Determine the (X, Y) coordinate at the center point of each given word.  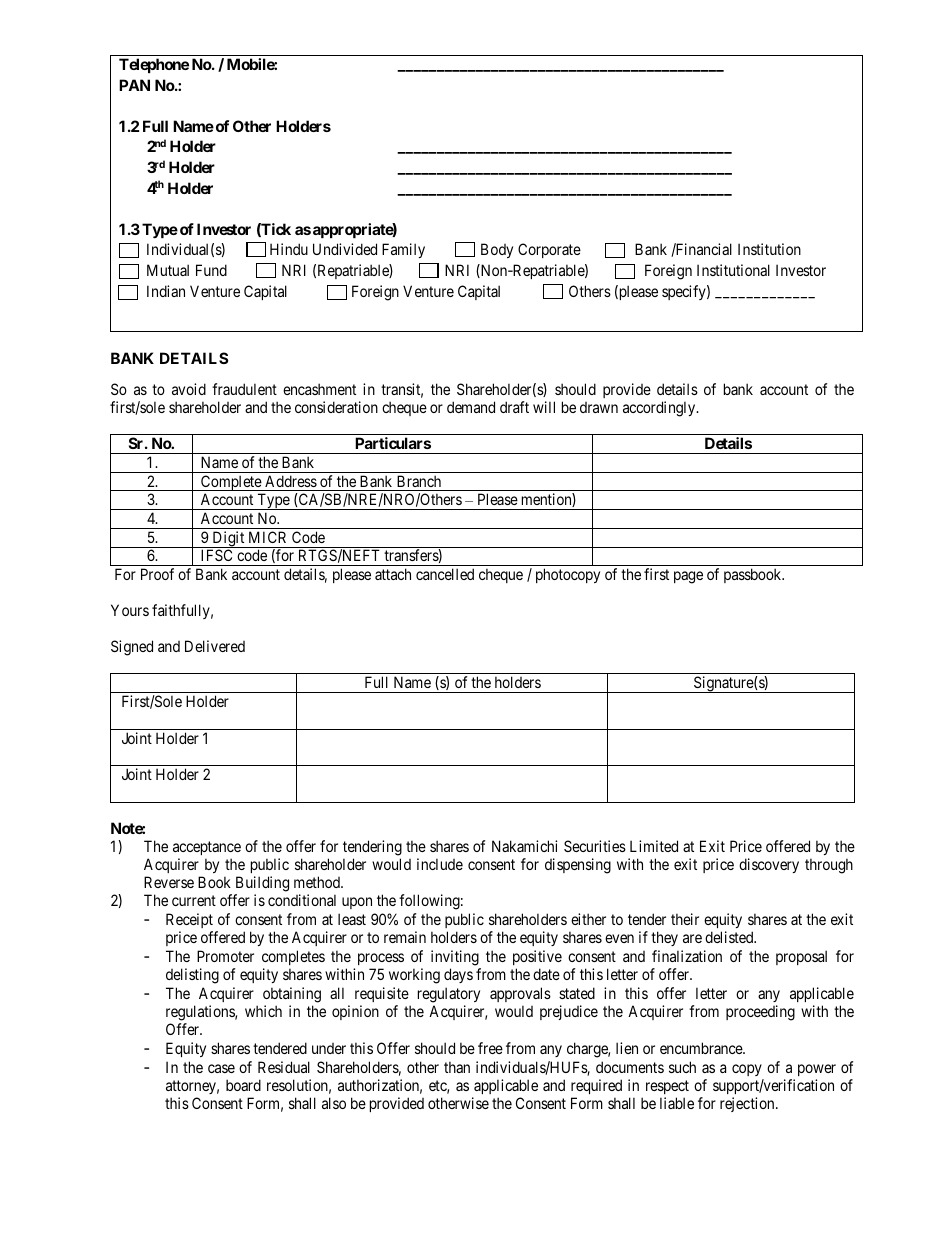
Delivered (215, 646)
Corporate (549, 250)
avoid (189, 389)
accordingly (660, 409)
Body (497, 250)
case (221, 1068)
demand (471, 407)
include (440, 864)
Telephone (154, 65)
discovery (769, 865)
